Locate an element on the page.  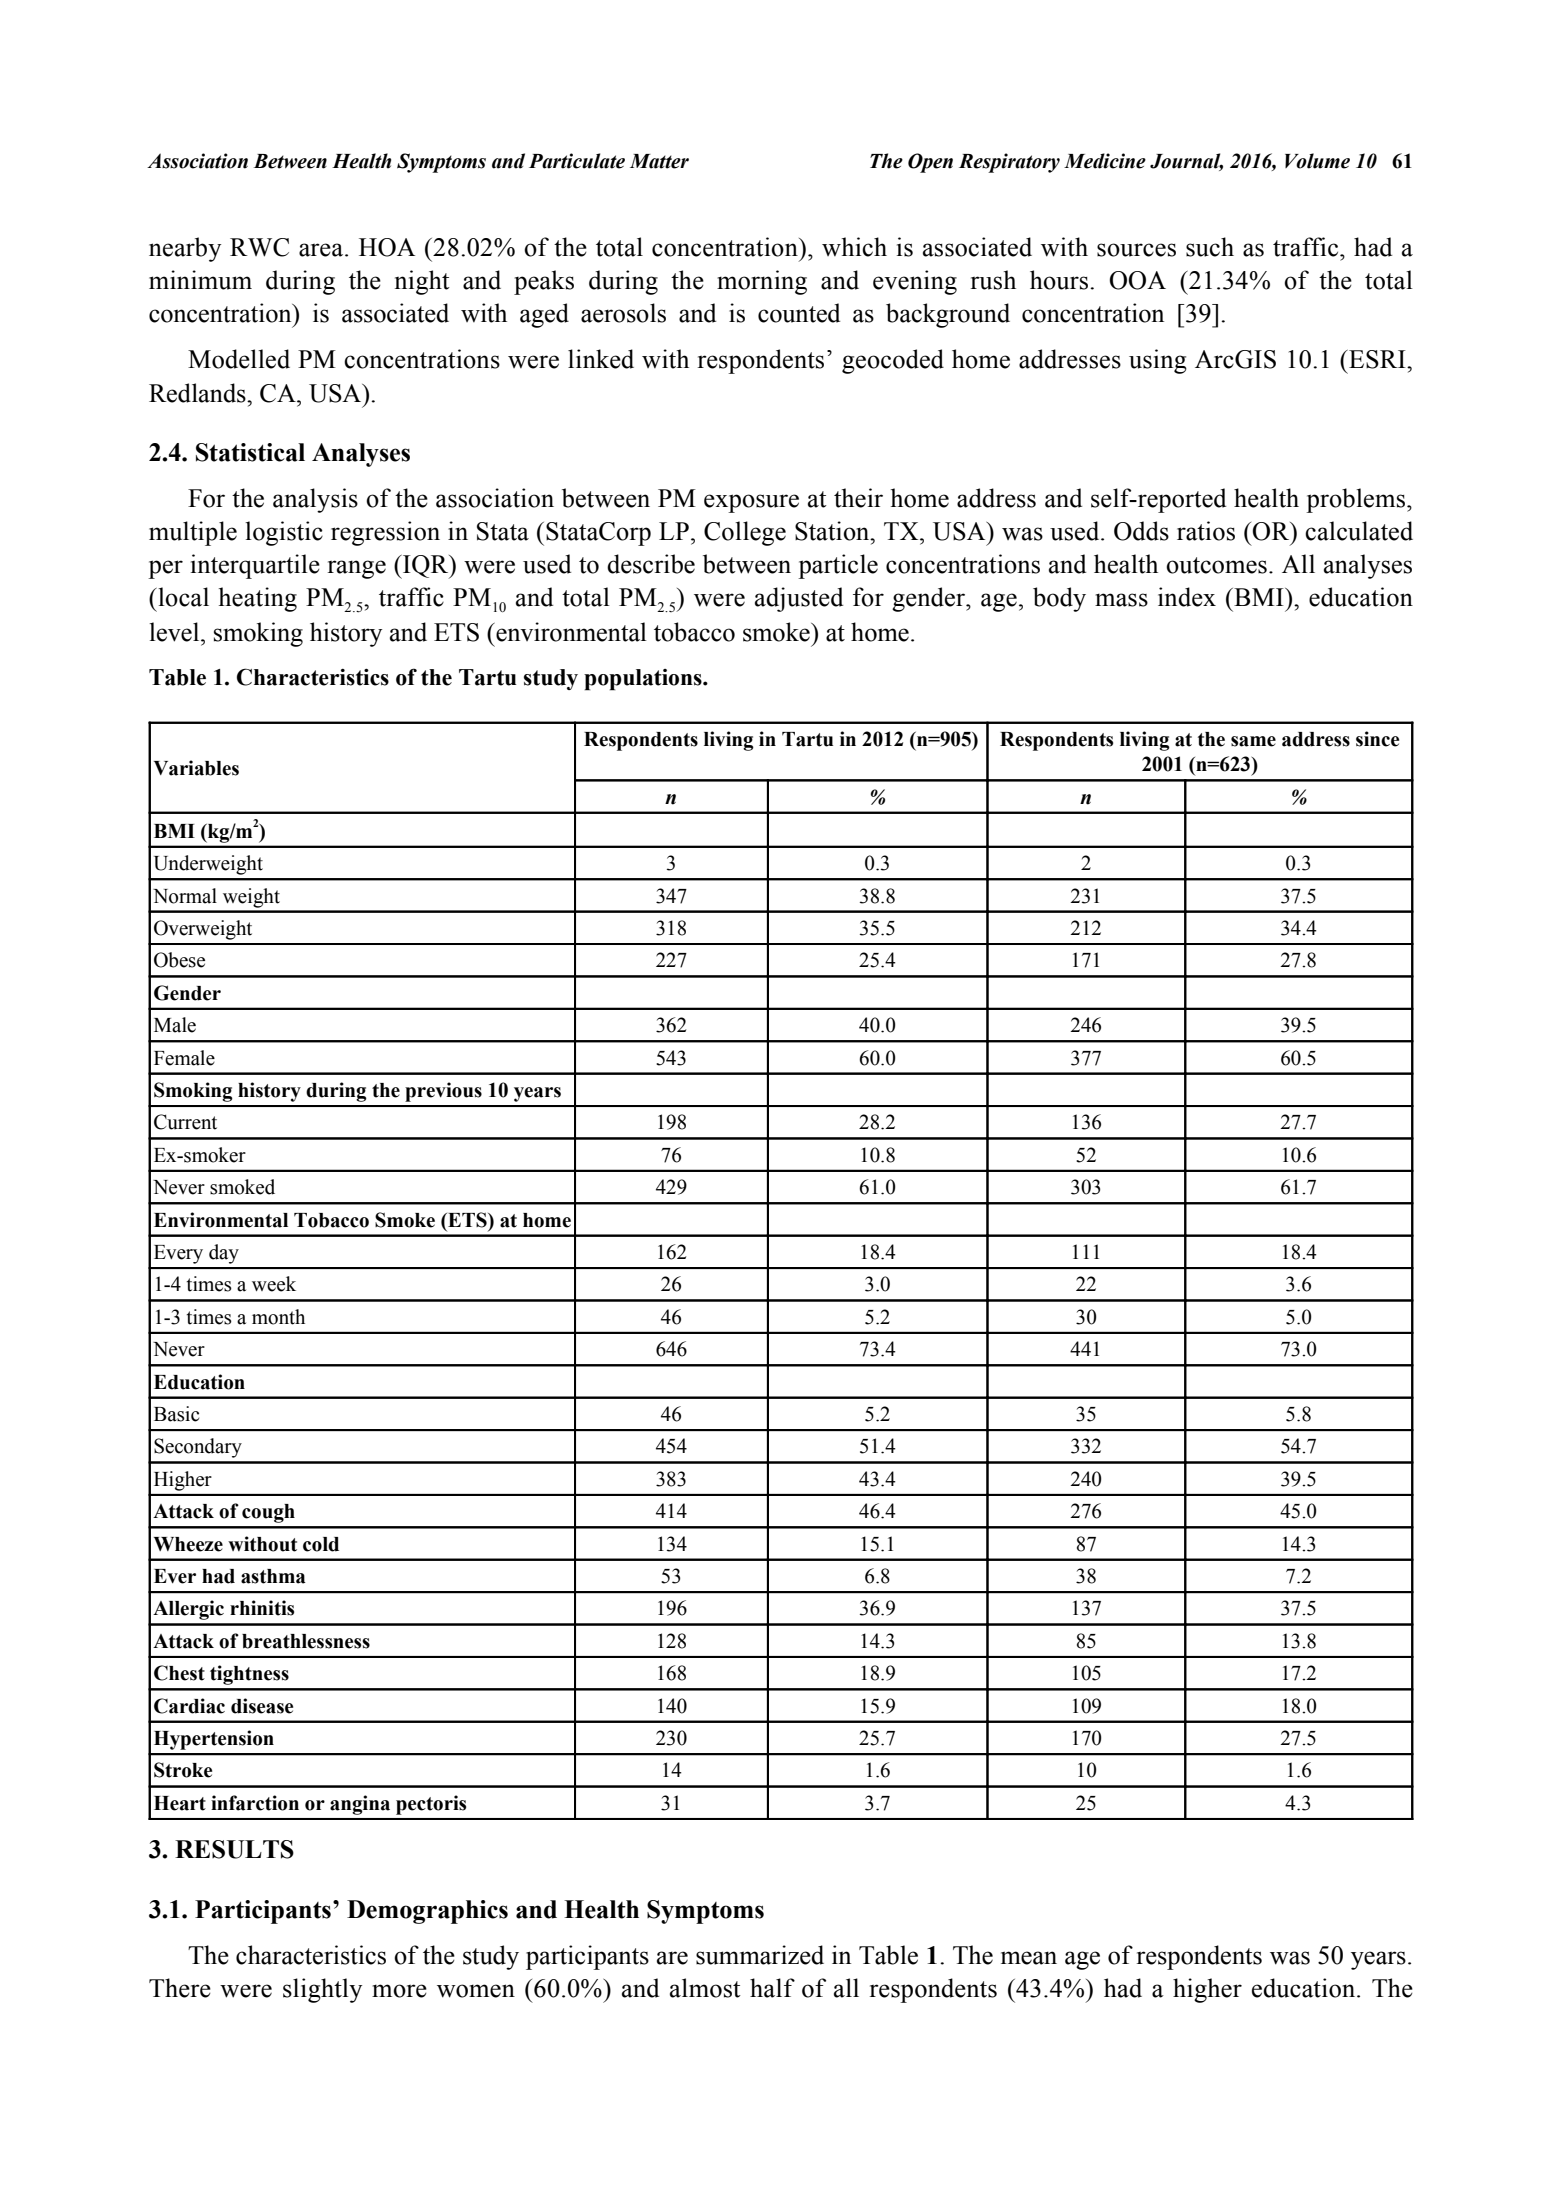
cold is located at coordinates (321, 1544).
